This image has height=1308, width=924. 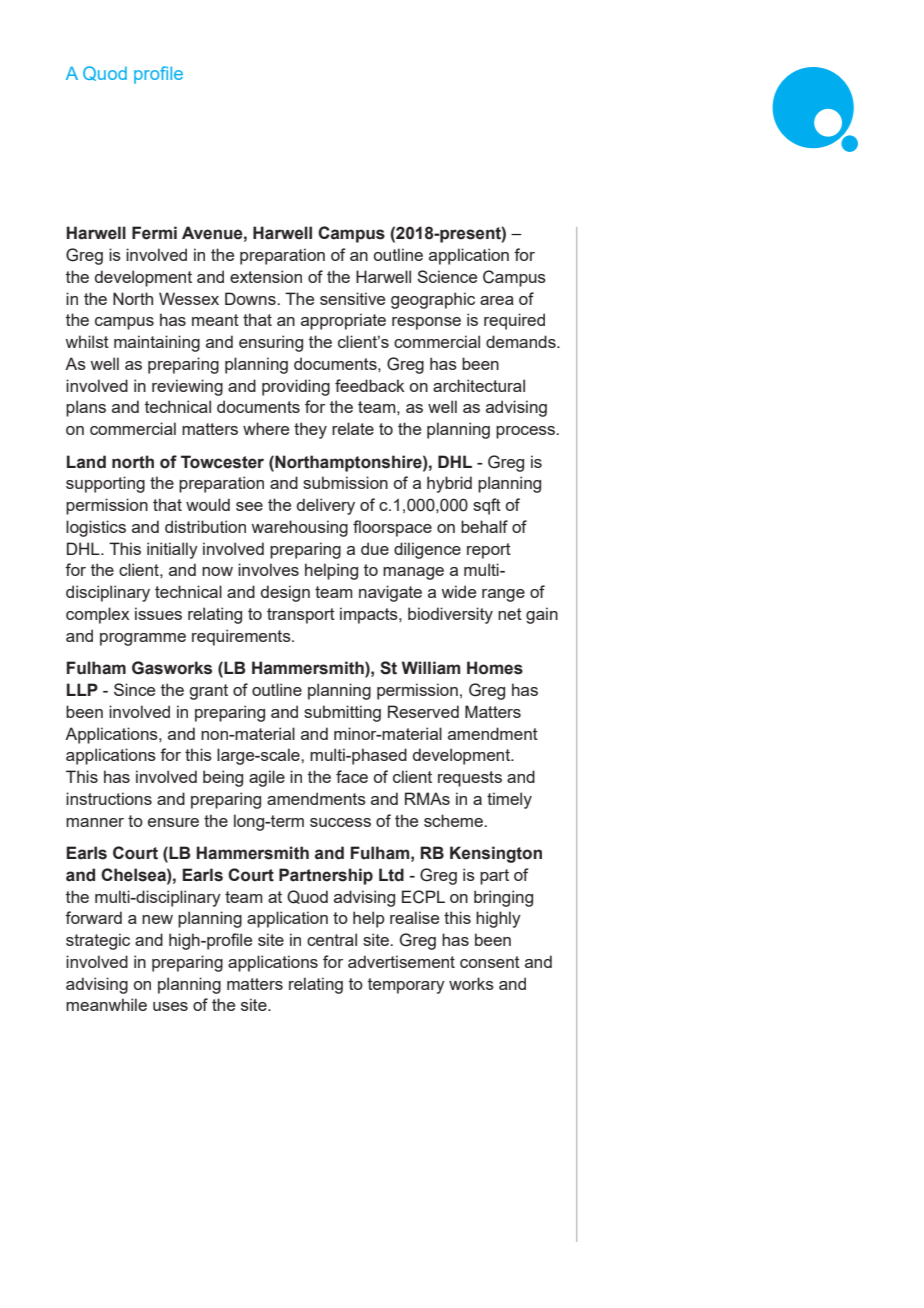 I want to click on behalf, so click(x=484, y=526).
